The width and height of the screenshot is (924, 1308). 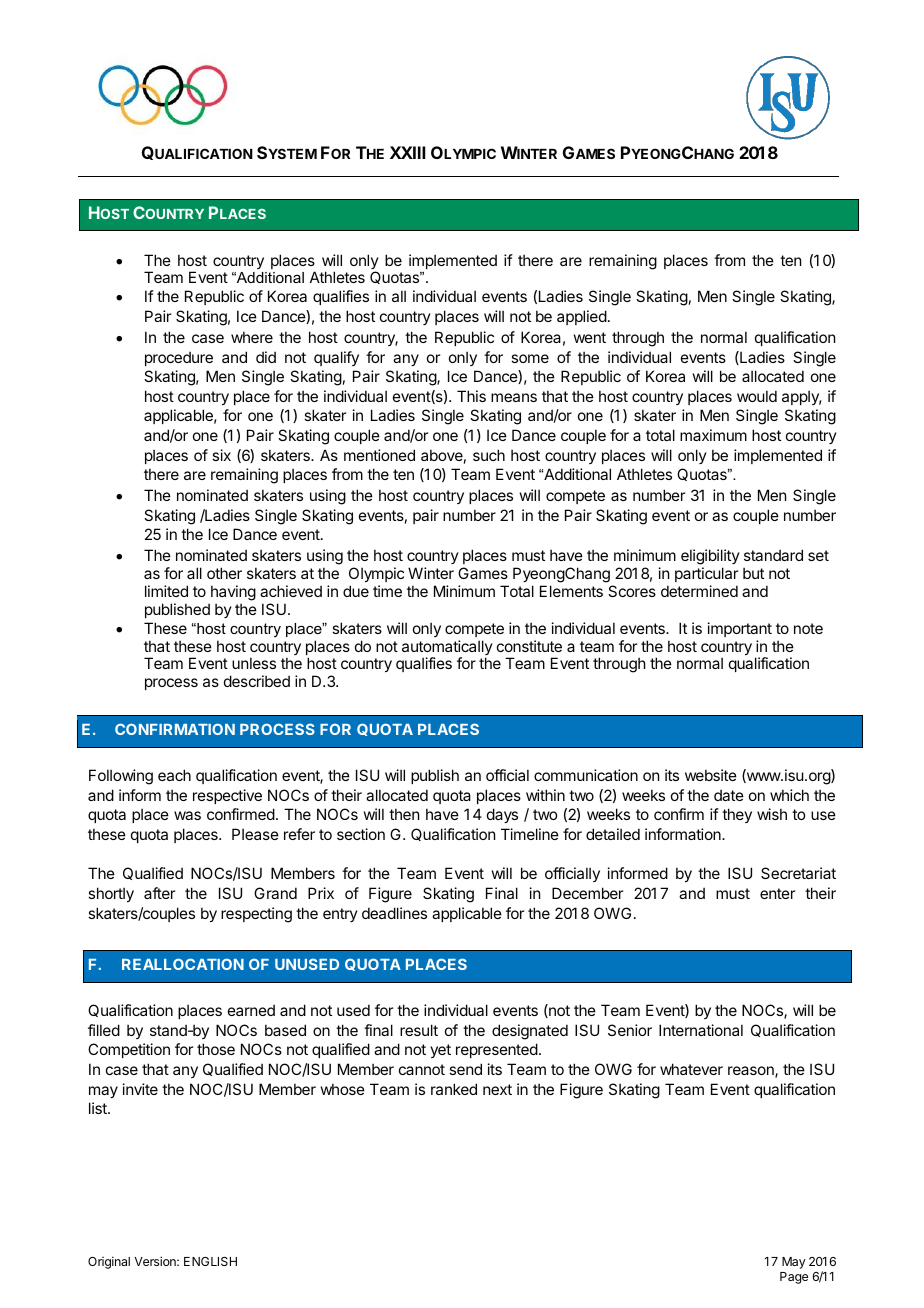 What do you see at coordinates (582, 317) in the screenshot?
I see `applied` at bounding box center [582, 317].
